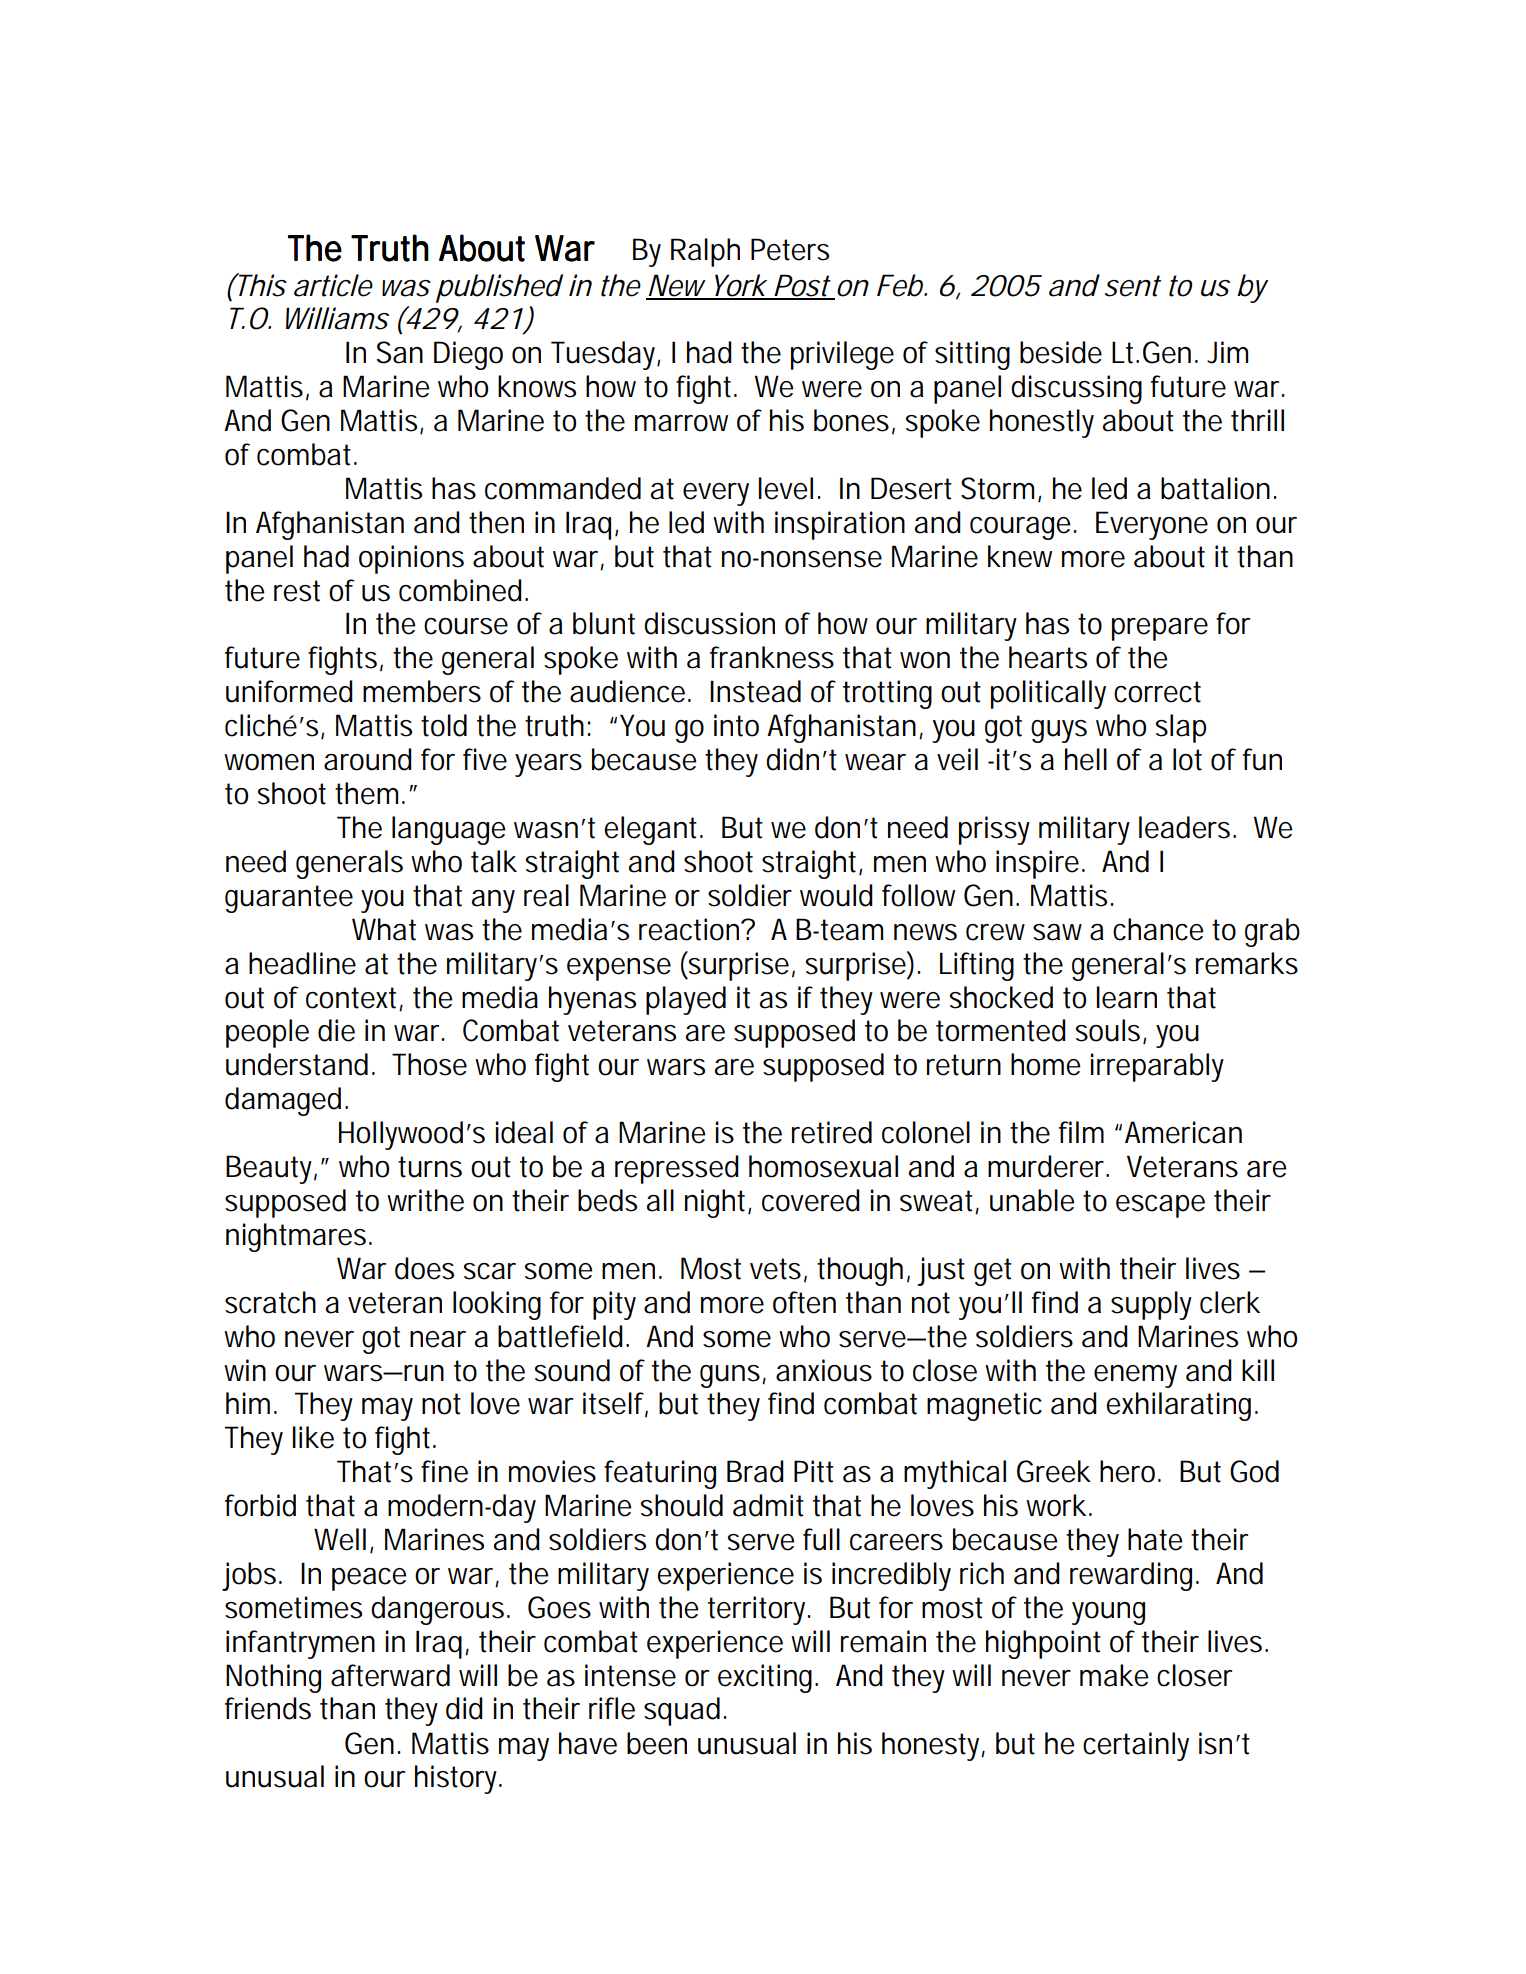 The height and width of the screenshot is (1974, 1526). I want to click on Peters, so click(790, 249).
